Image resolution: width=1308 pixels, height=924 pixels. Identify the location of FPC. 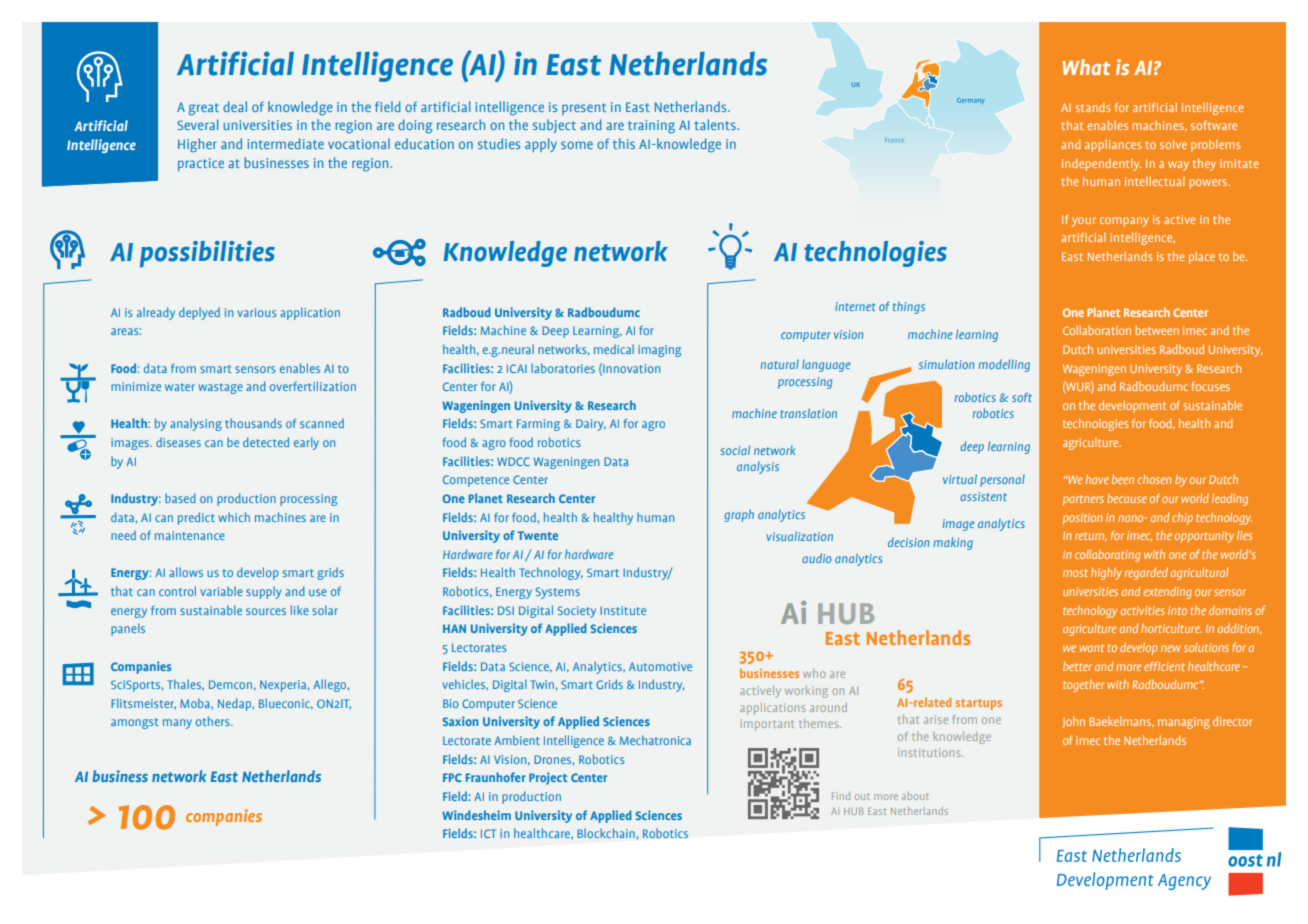
(452, 777).
